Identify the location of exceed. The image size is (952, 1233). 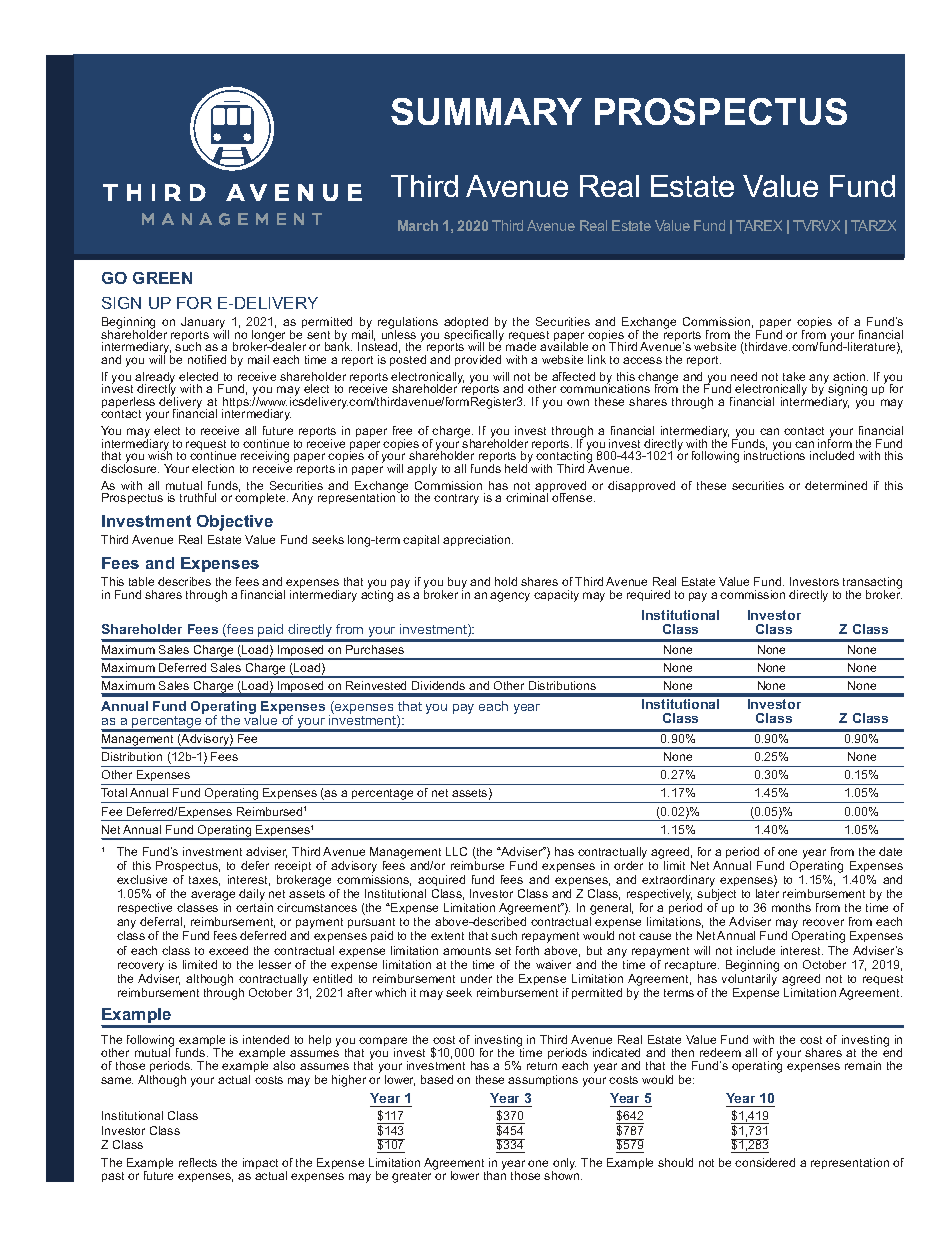
(228, 950).
